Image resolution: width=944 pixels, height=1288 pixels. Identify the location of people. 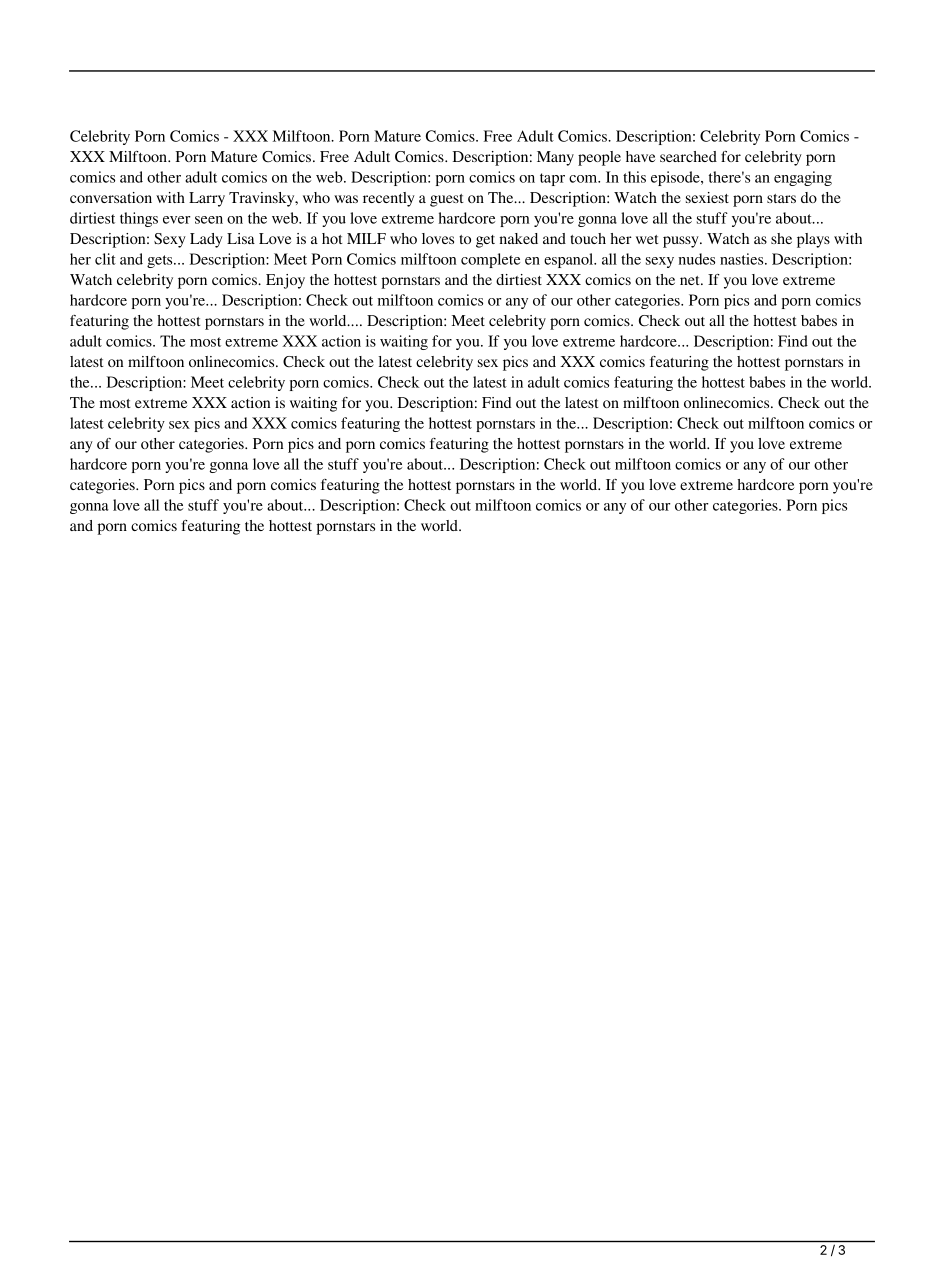
(599, 158).
